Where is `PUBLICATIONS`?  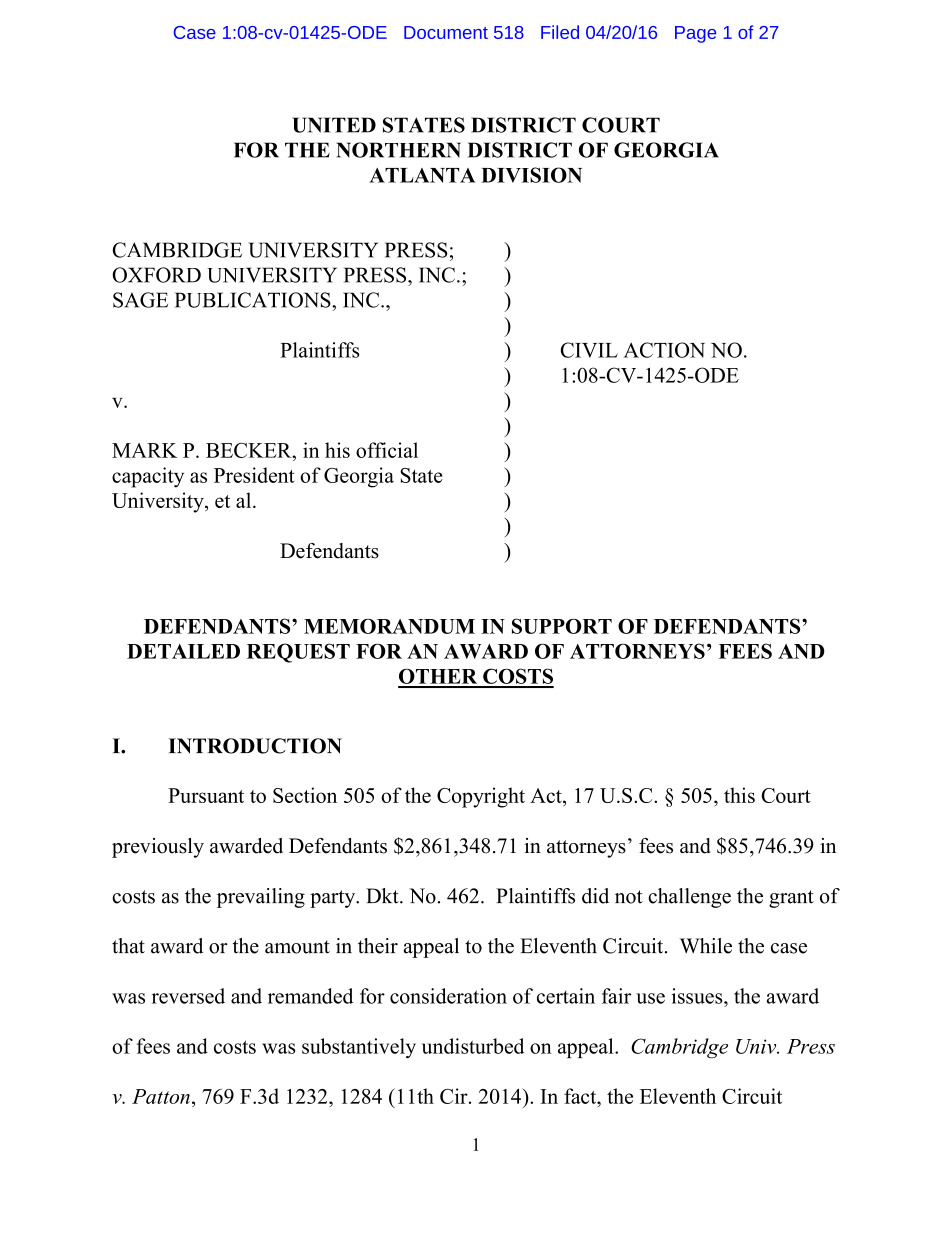
PUBLICATIONS is located at coordinates (254, 300).
